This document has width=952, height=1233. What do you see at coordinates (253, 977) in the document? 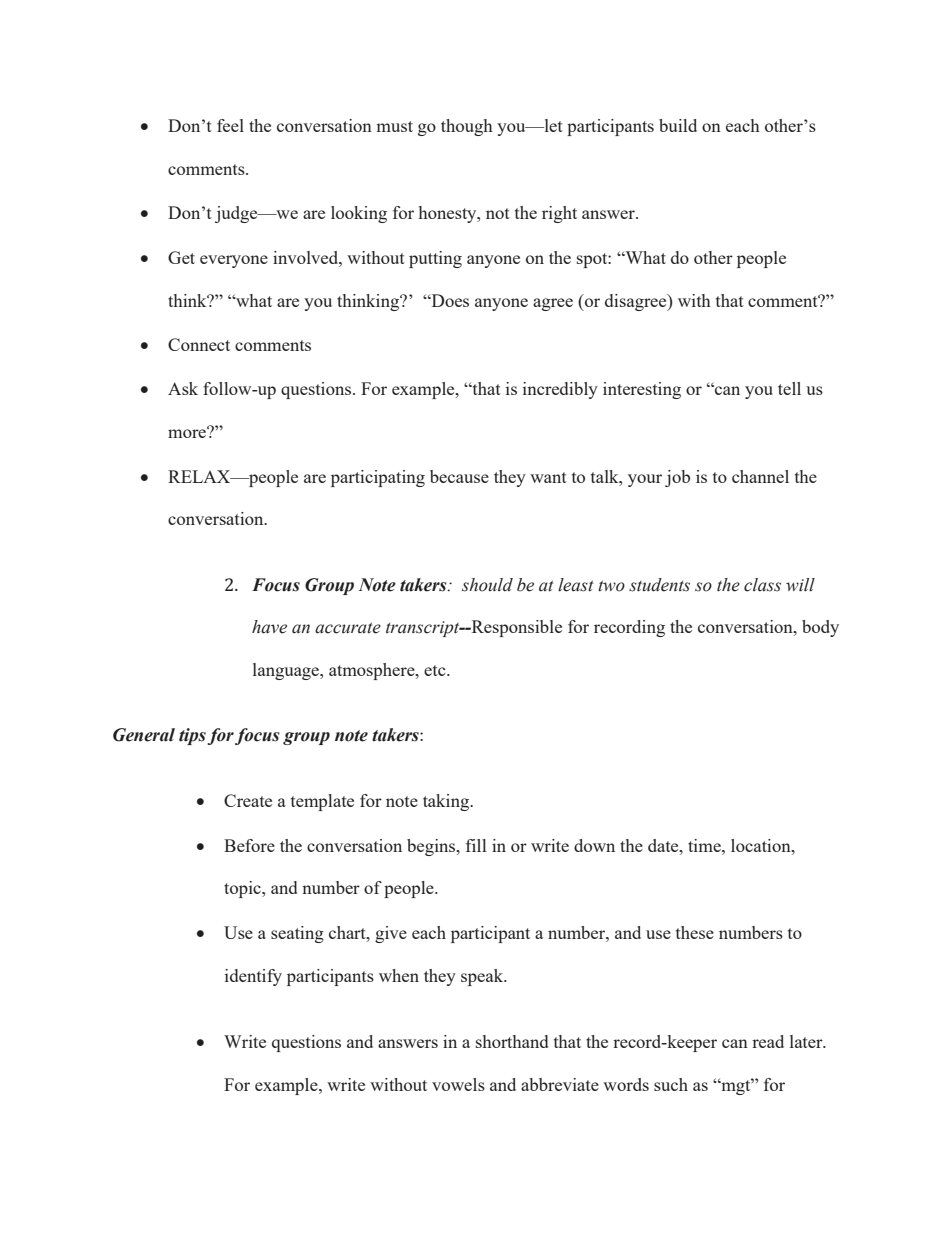
I see `identify` at bounding box center [253, 977].
